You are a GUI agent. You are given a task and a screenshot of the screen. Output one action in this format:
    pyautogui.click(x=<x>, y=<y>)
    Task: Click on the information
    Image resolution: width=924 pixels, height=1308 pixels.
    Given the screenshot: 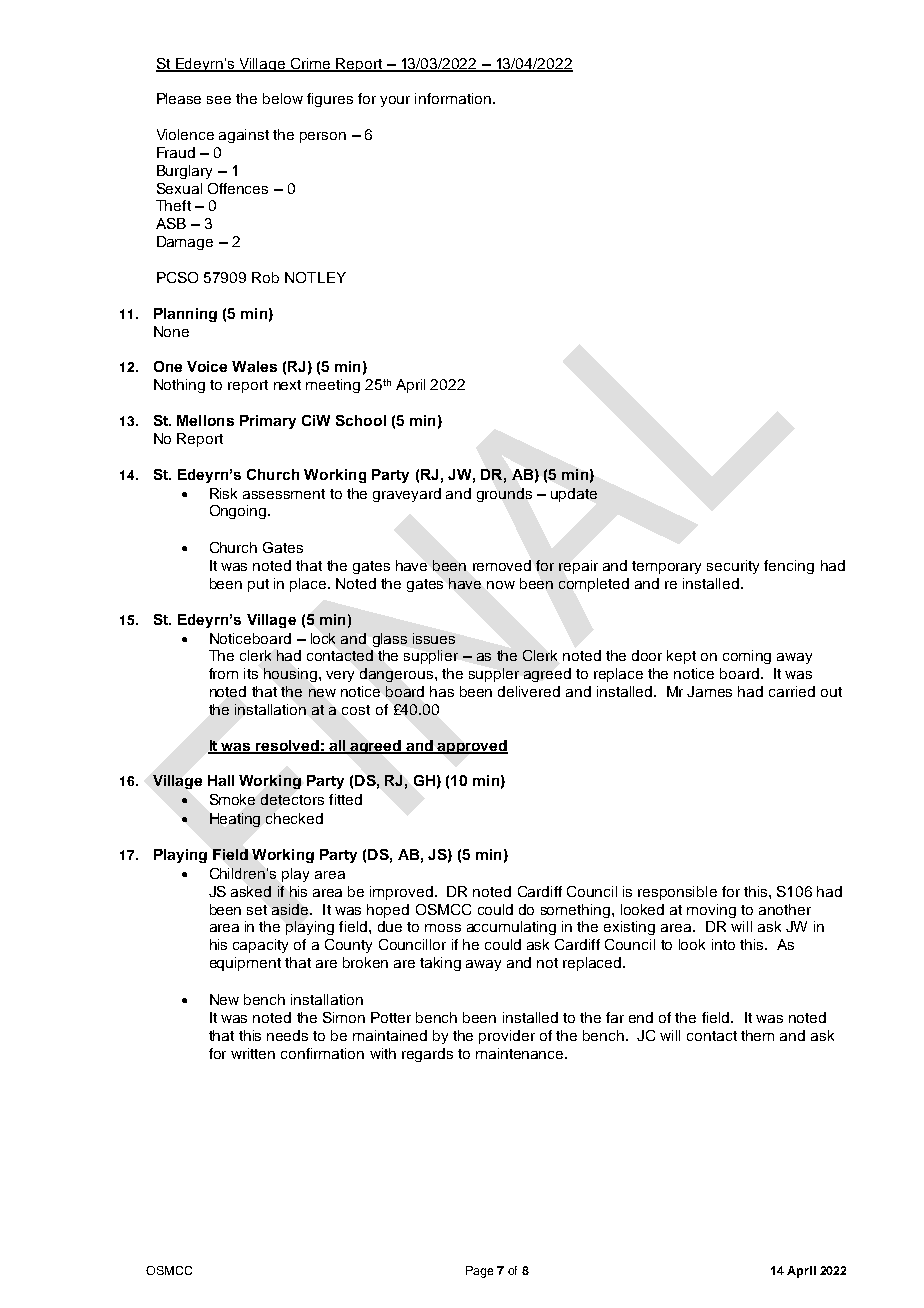 What is the action you would take?
    pyautogui.click(x=453, y=98)
